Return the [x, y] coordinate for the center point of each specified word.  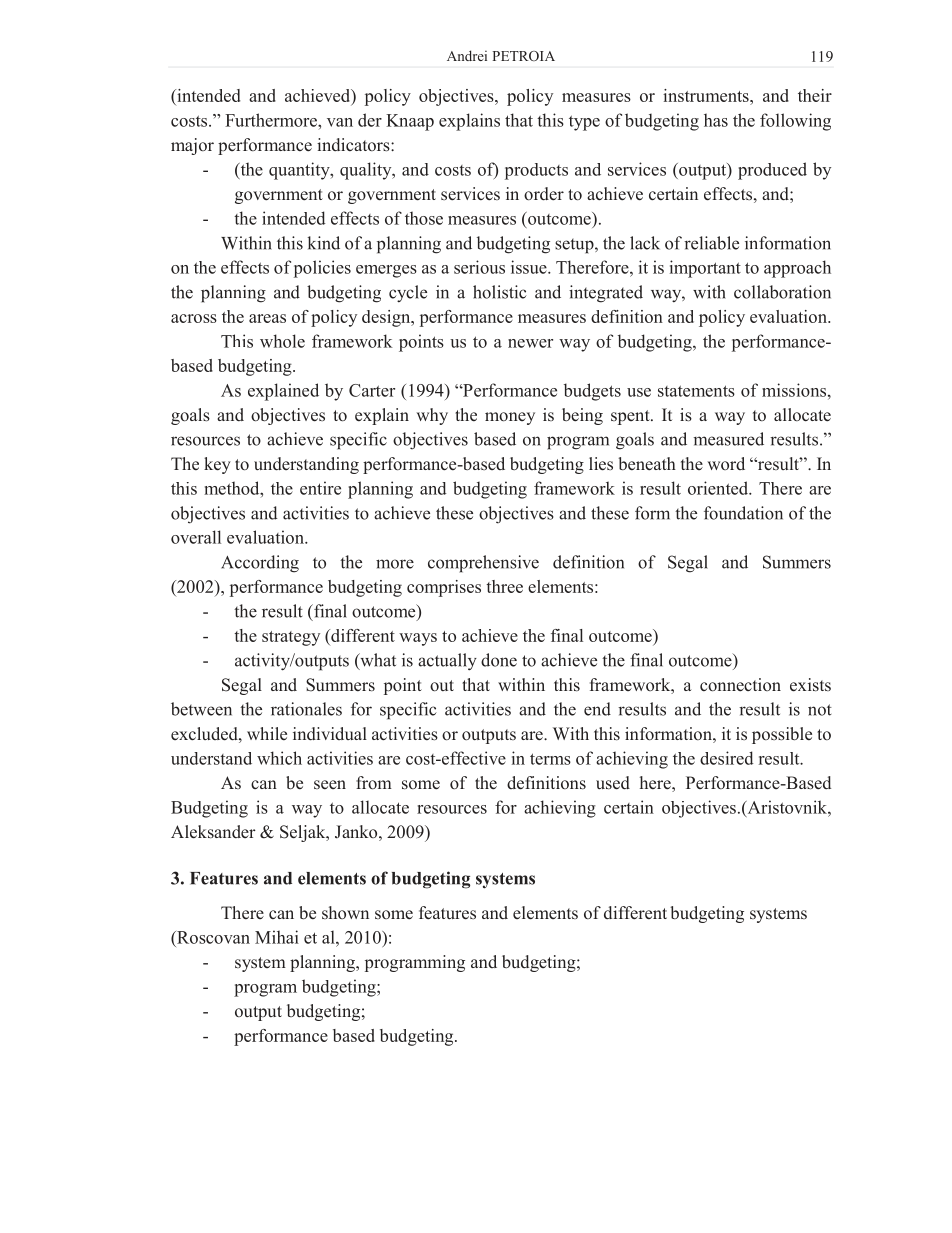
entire [320, 488]
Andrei [467, 55]
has [716, 120]
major [192, 146]
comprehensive [483, 564]
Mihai [277, 937]
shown [345, 912]
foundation [743, 513]
